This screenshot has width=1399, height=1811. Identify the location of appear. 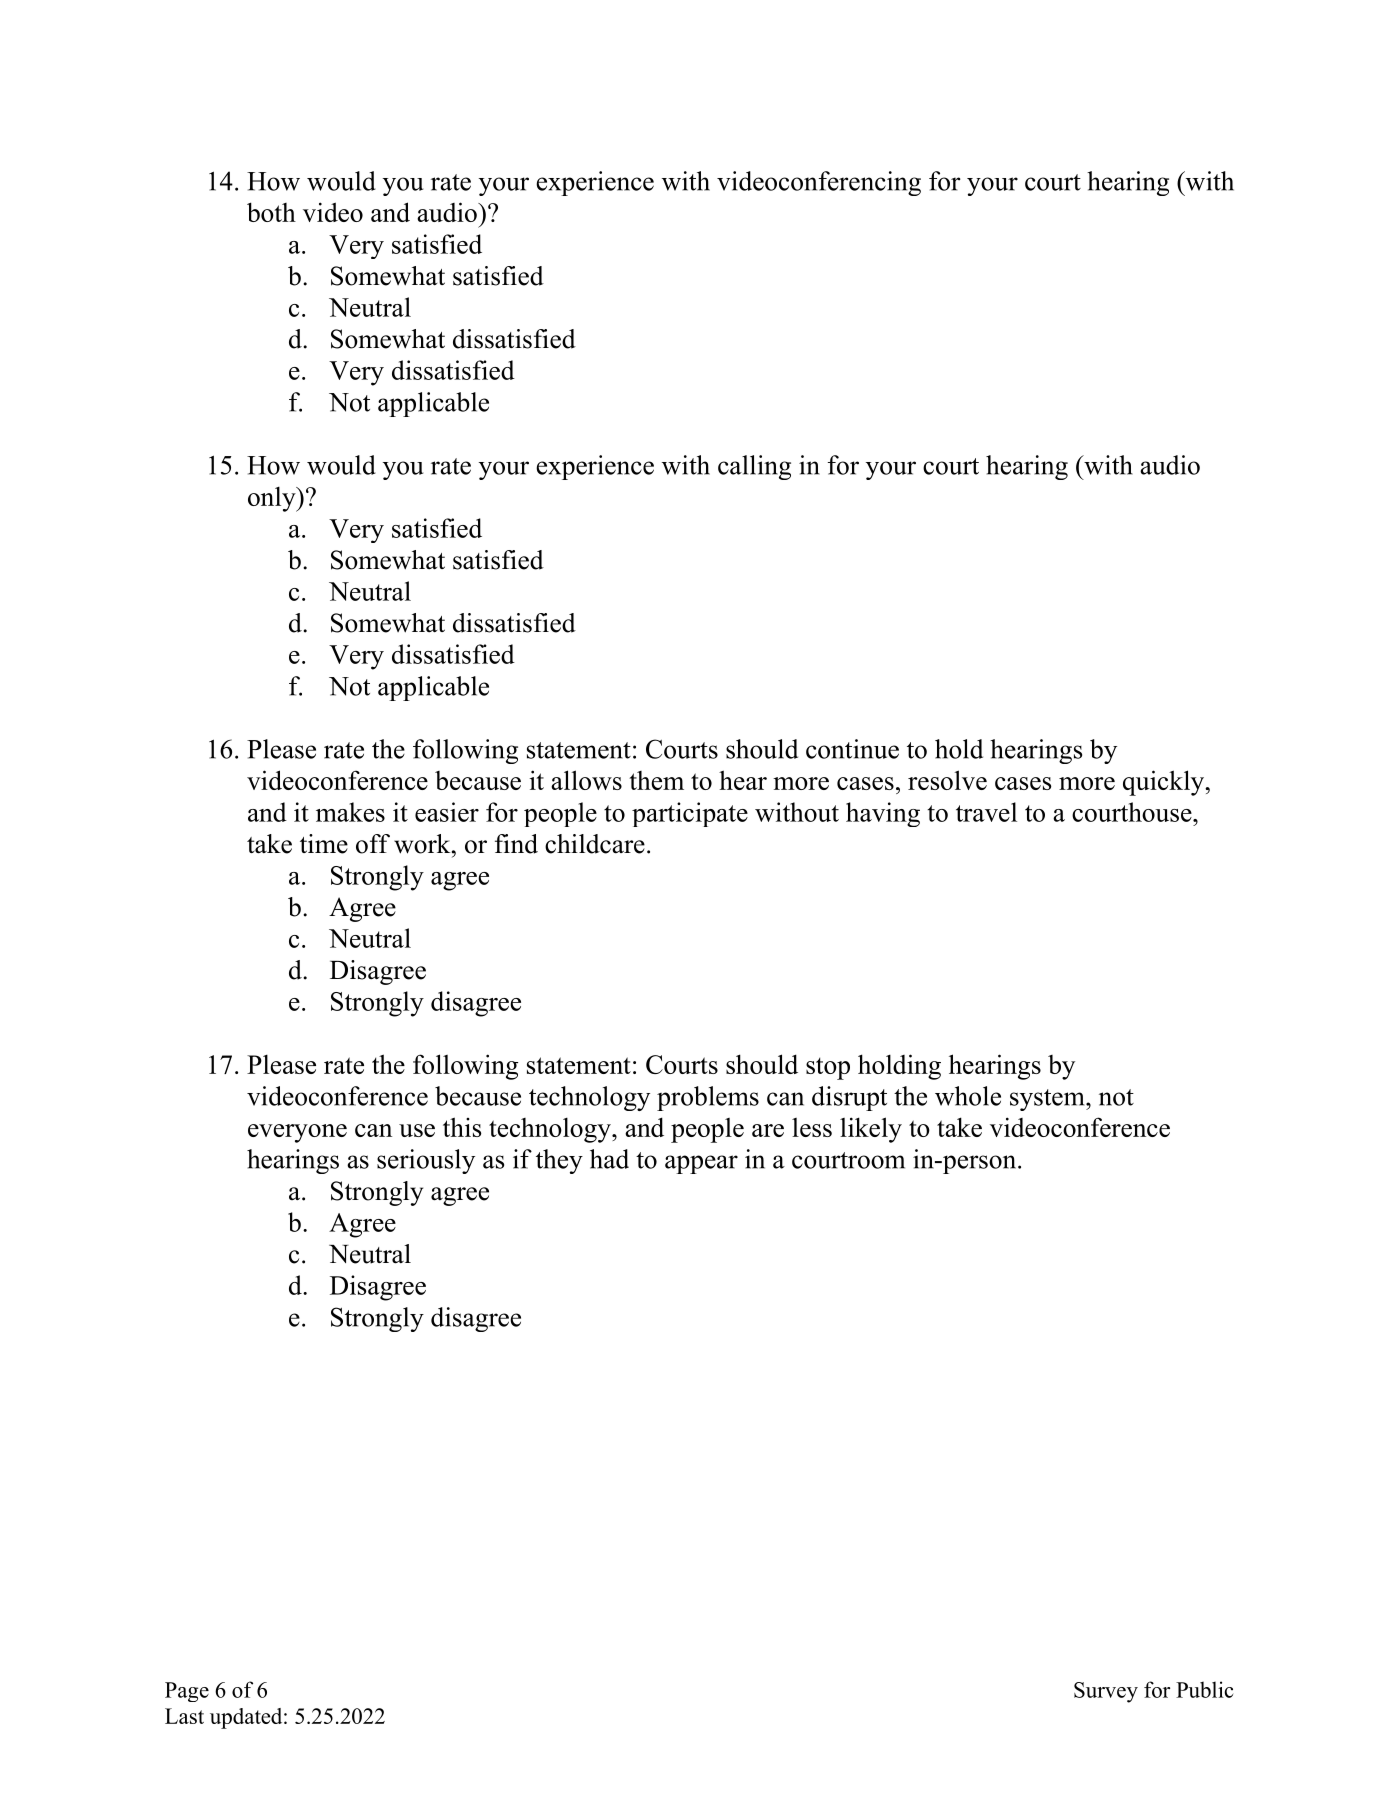
(701, 1164).
